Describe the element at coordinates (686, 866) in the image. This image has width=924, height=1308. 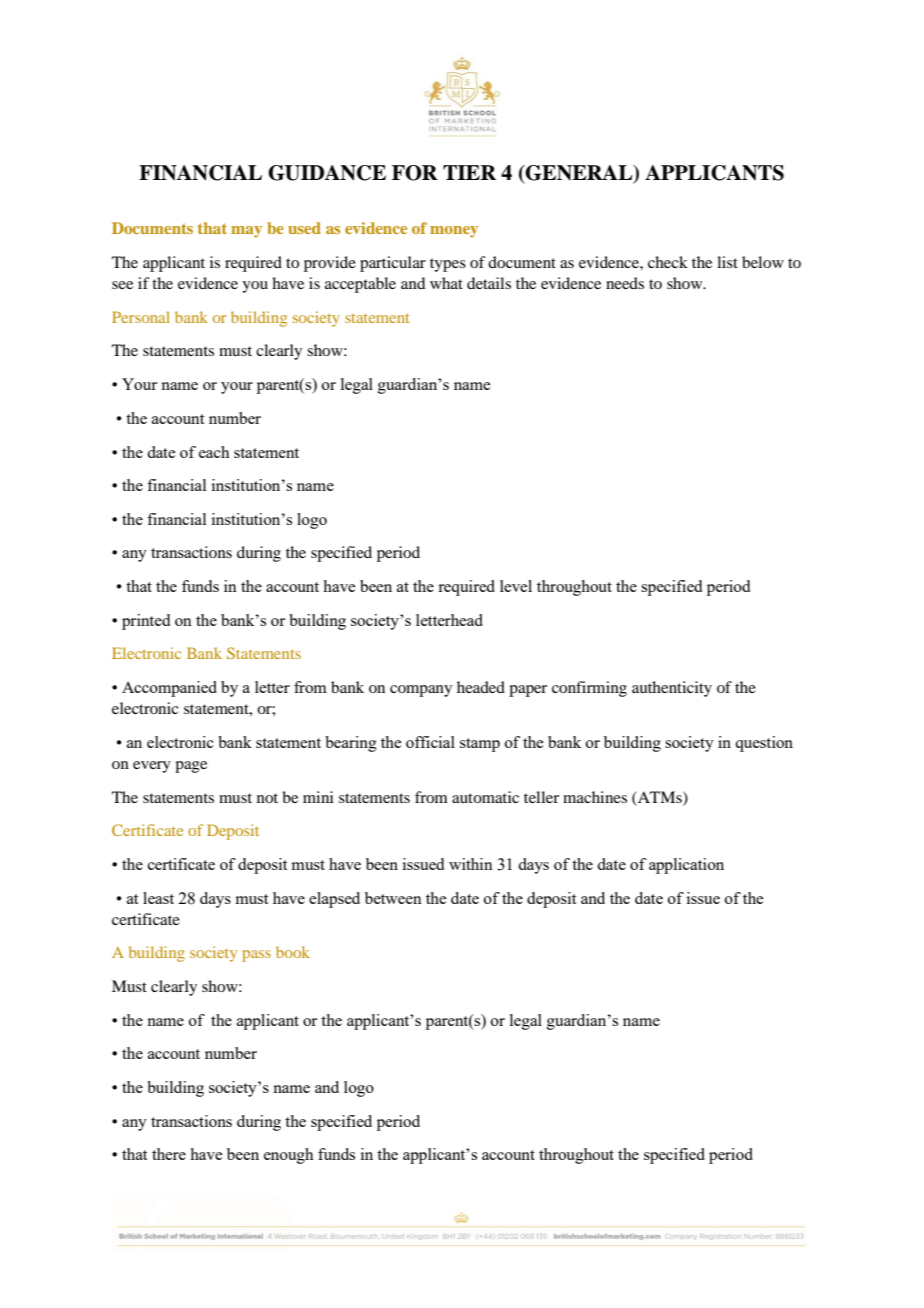
I see `application` at that location.
